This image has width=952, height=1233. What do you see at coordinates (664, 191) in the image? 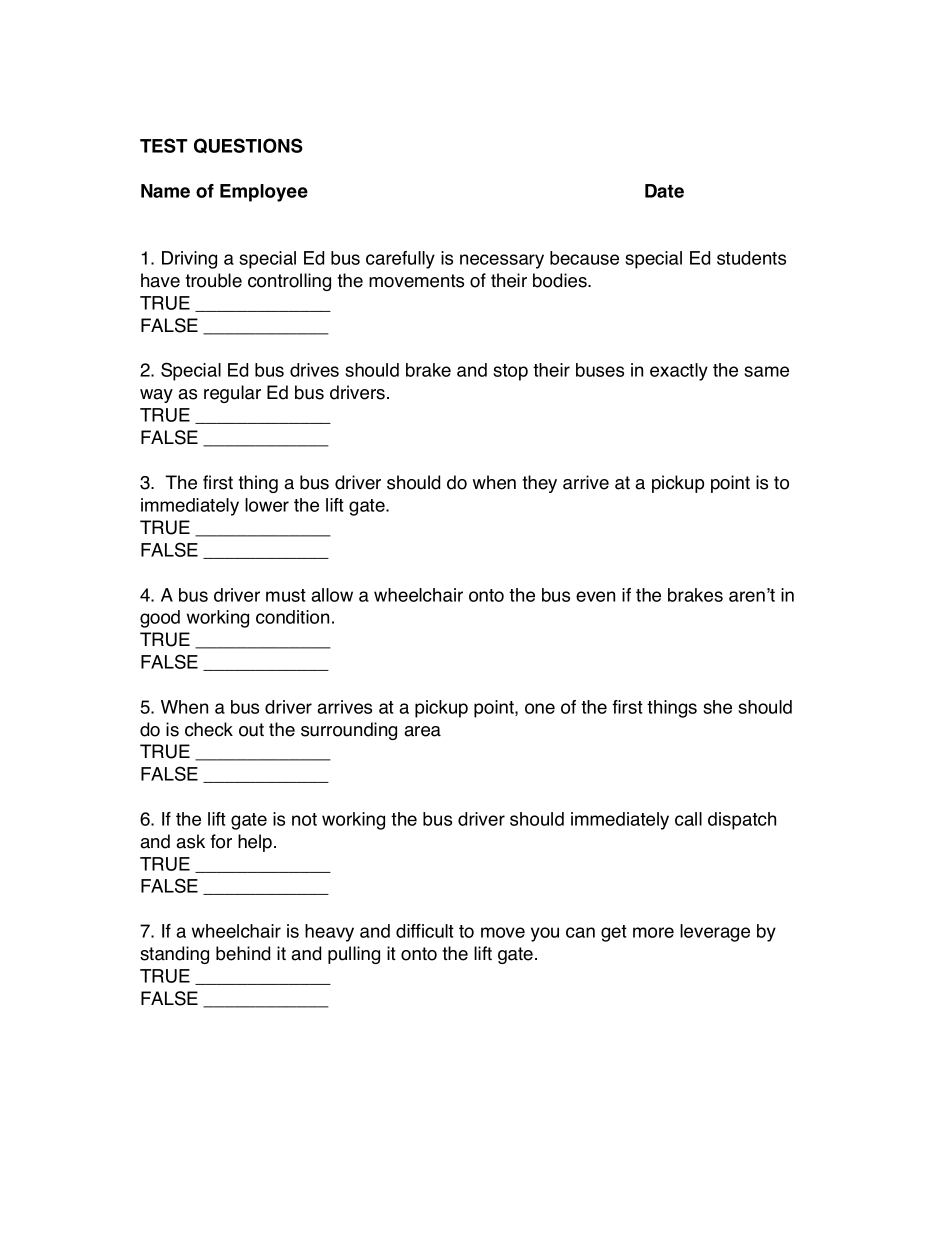
I see `Date` at bounding box center [664, 191].
